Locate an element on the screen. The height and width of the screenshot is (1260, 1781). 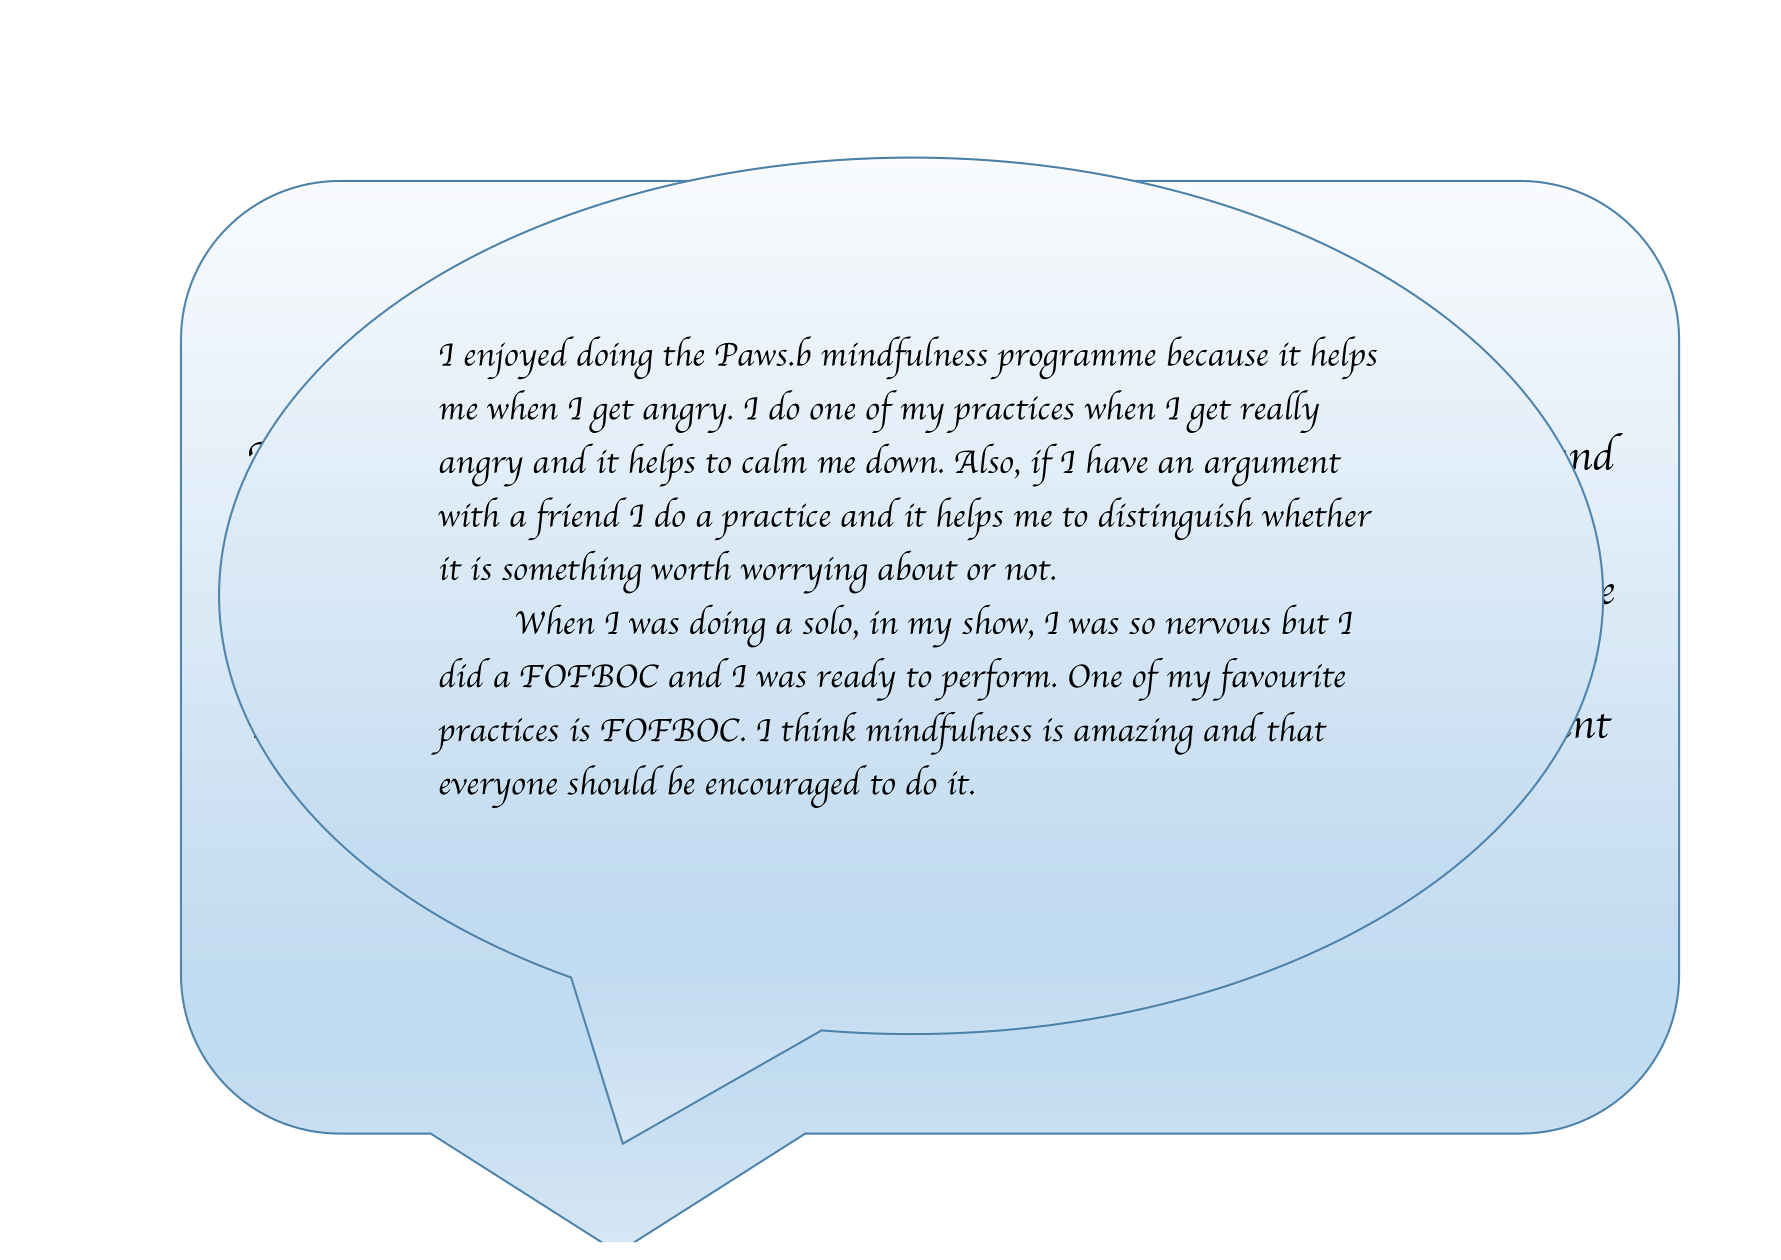
peaceful is located at coordinates (650, 660).
